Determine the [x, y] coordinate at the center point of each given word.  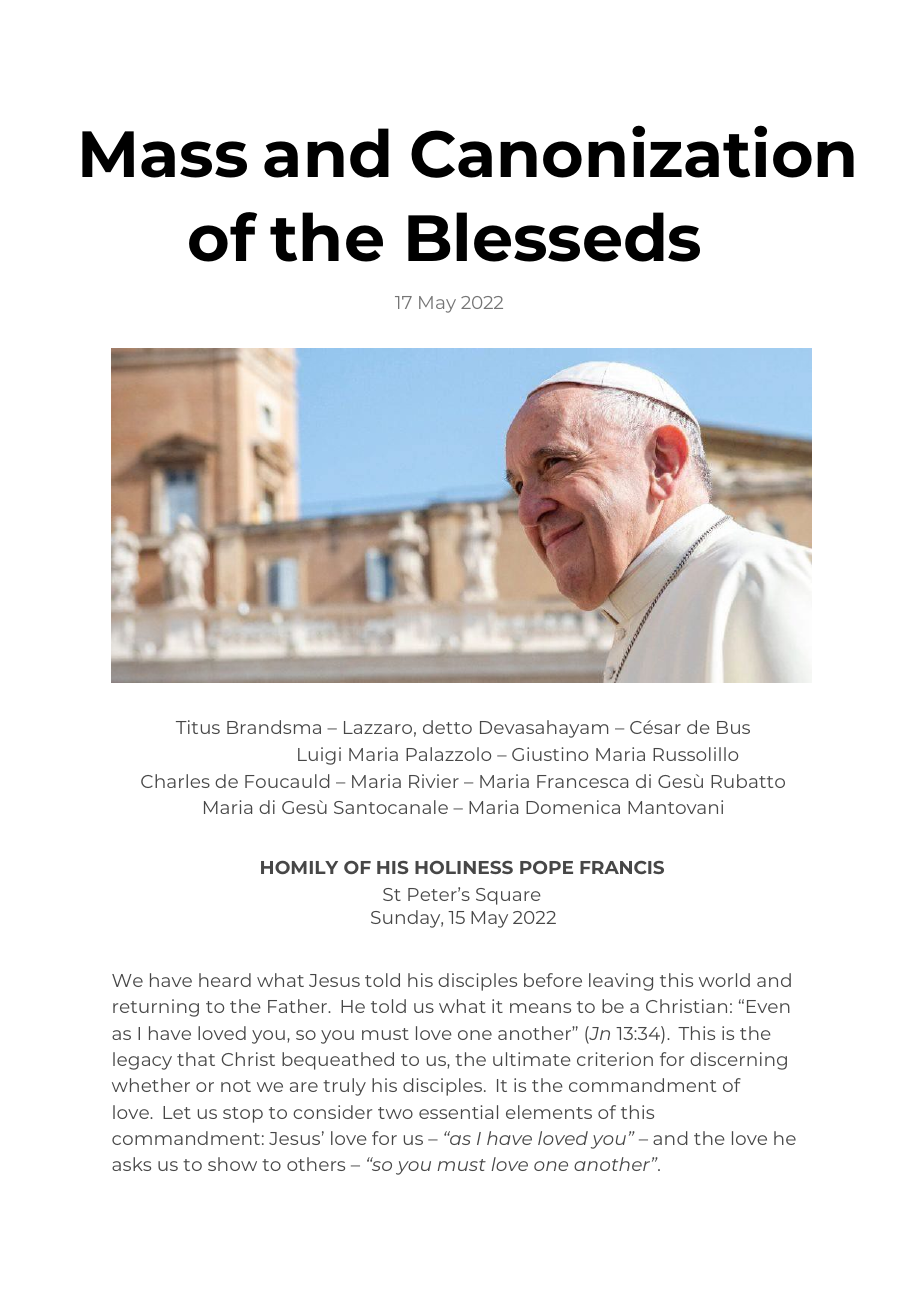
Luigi [319, 756]
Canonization [632, 151]
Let [177, 1112]
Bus [733, 727]
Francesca [582, 781]
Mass [164, 154]
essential [458, 1112]
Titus [198, 727]
